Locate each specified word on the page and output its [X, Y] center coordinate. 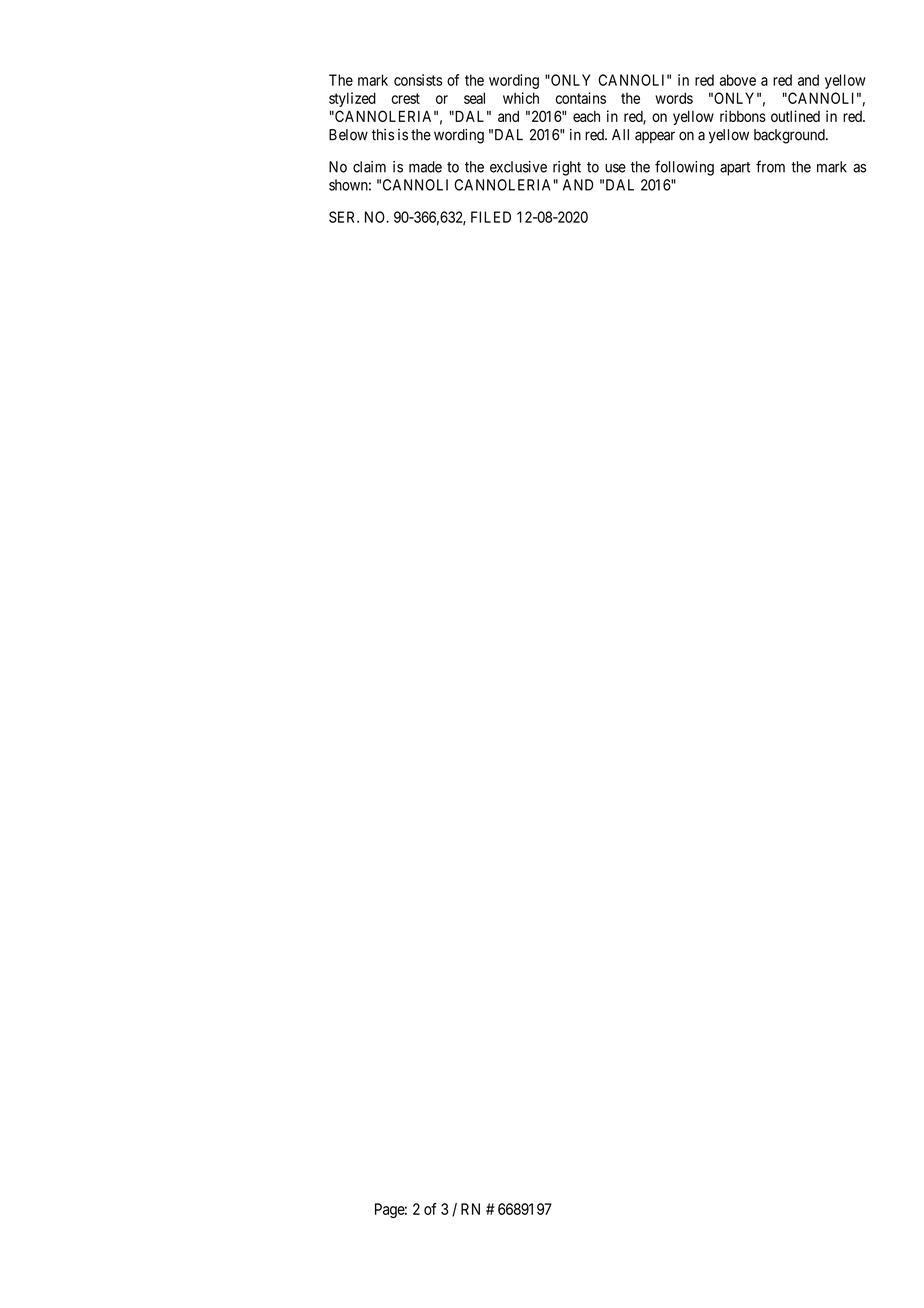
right [567, 168]
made [425, 167]
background [790, 136]
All [620, 134]
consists [418, 80]
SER [344, 217]
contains [580, 98]
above [738, 80]
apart [735, 169]
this [383, 135]
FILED [491, 217]
